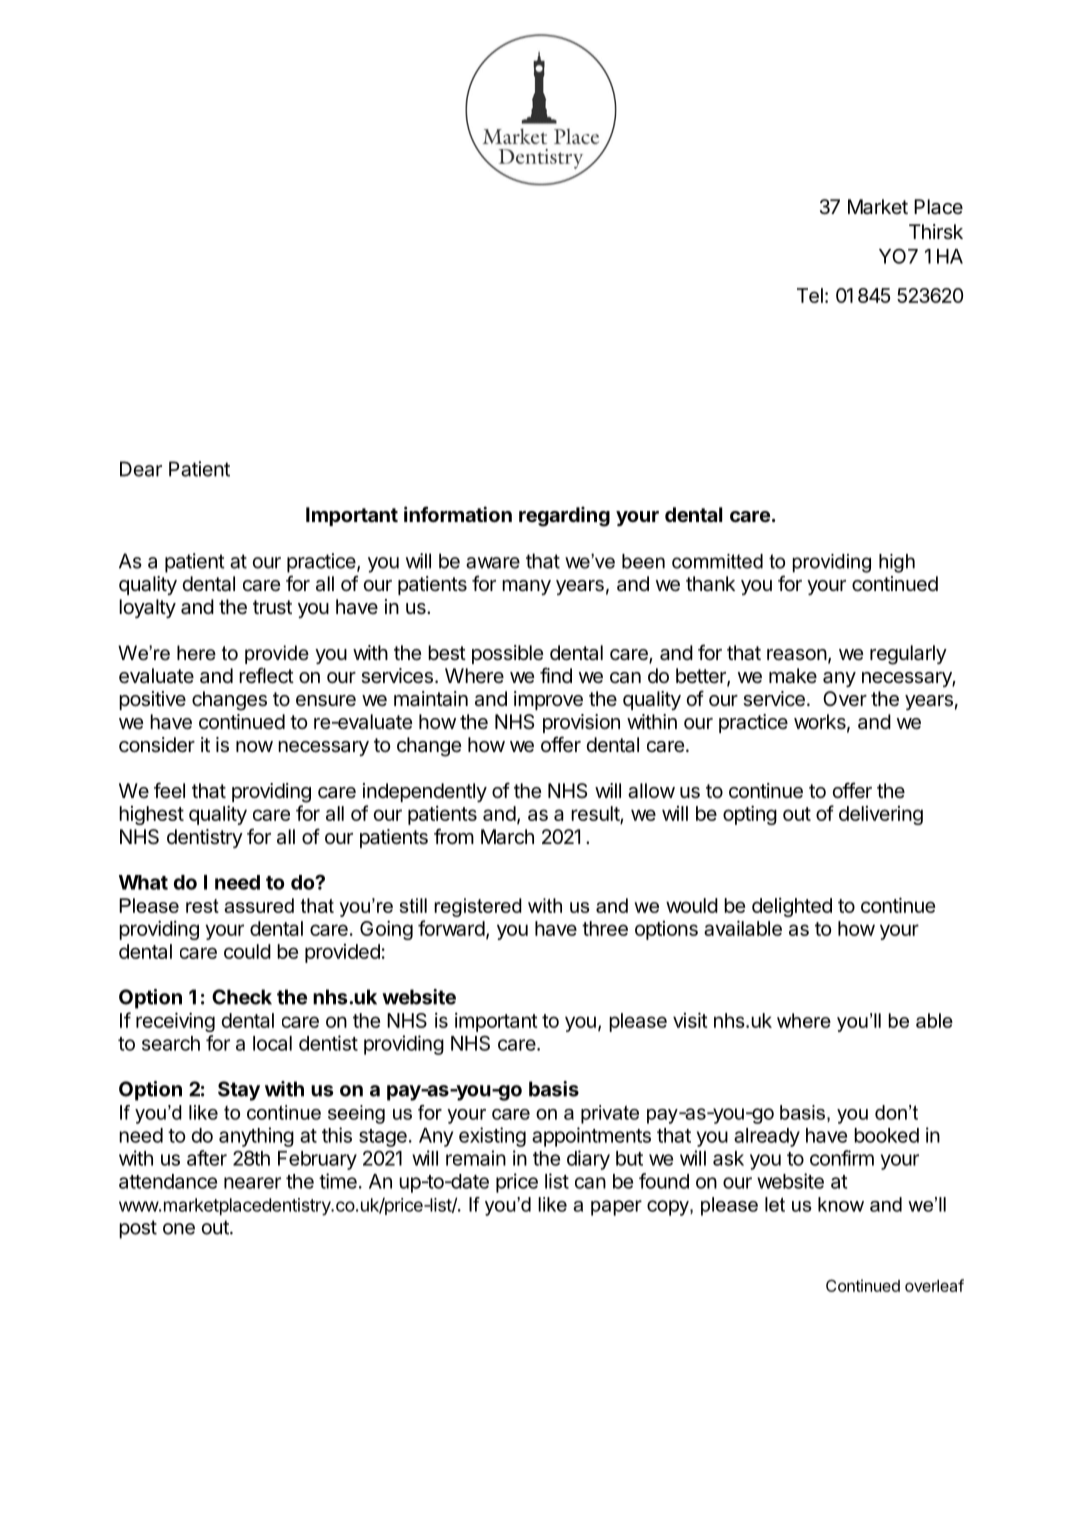 The image size is (1081, 1529). I want to click on provision, so click(581, 723).
